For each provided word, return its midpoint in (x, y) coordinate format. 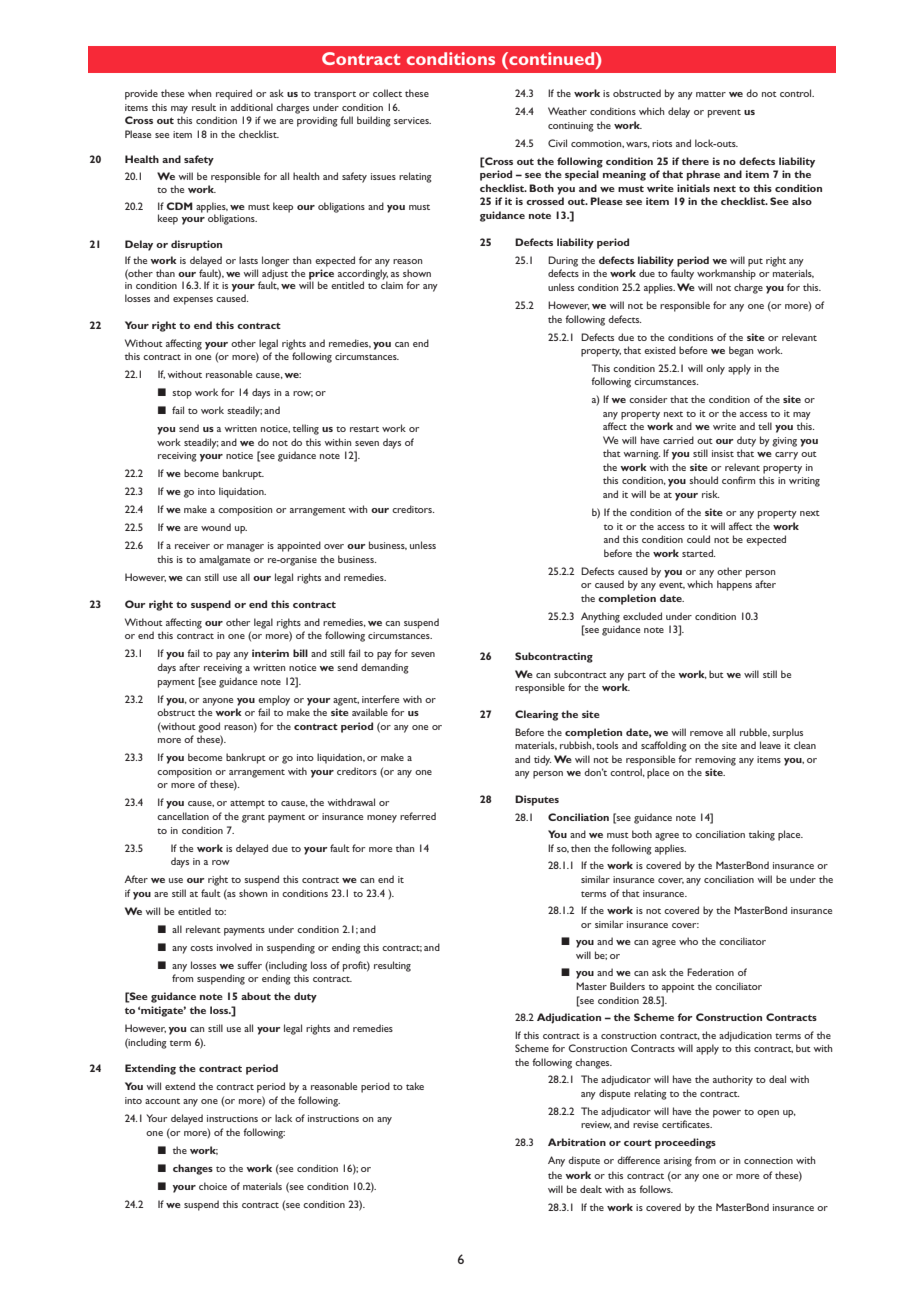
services (412, 120)
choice (213, 1186)
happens (734, 585)
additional (252, 107)
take (415, 1086)
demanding (385, 668)
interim (270, 653)
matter (711, 94)
